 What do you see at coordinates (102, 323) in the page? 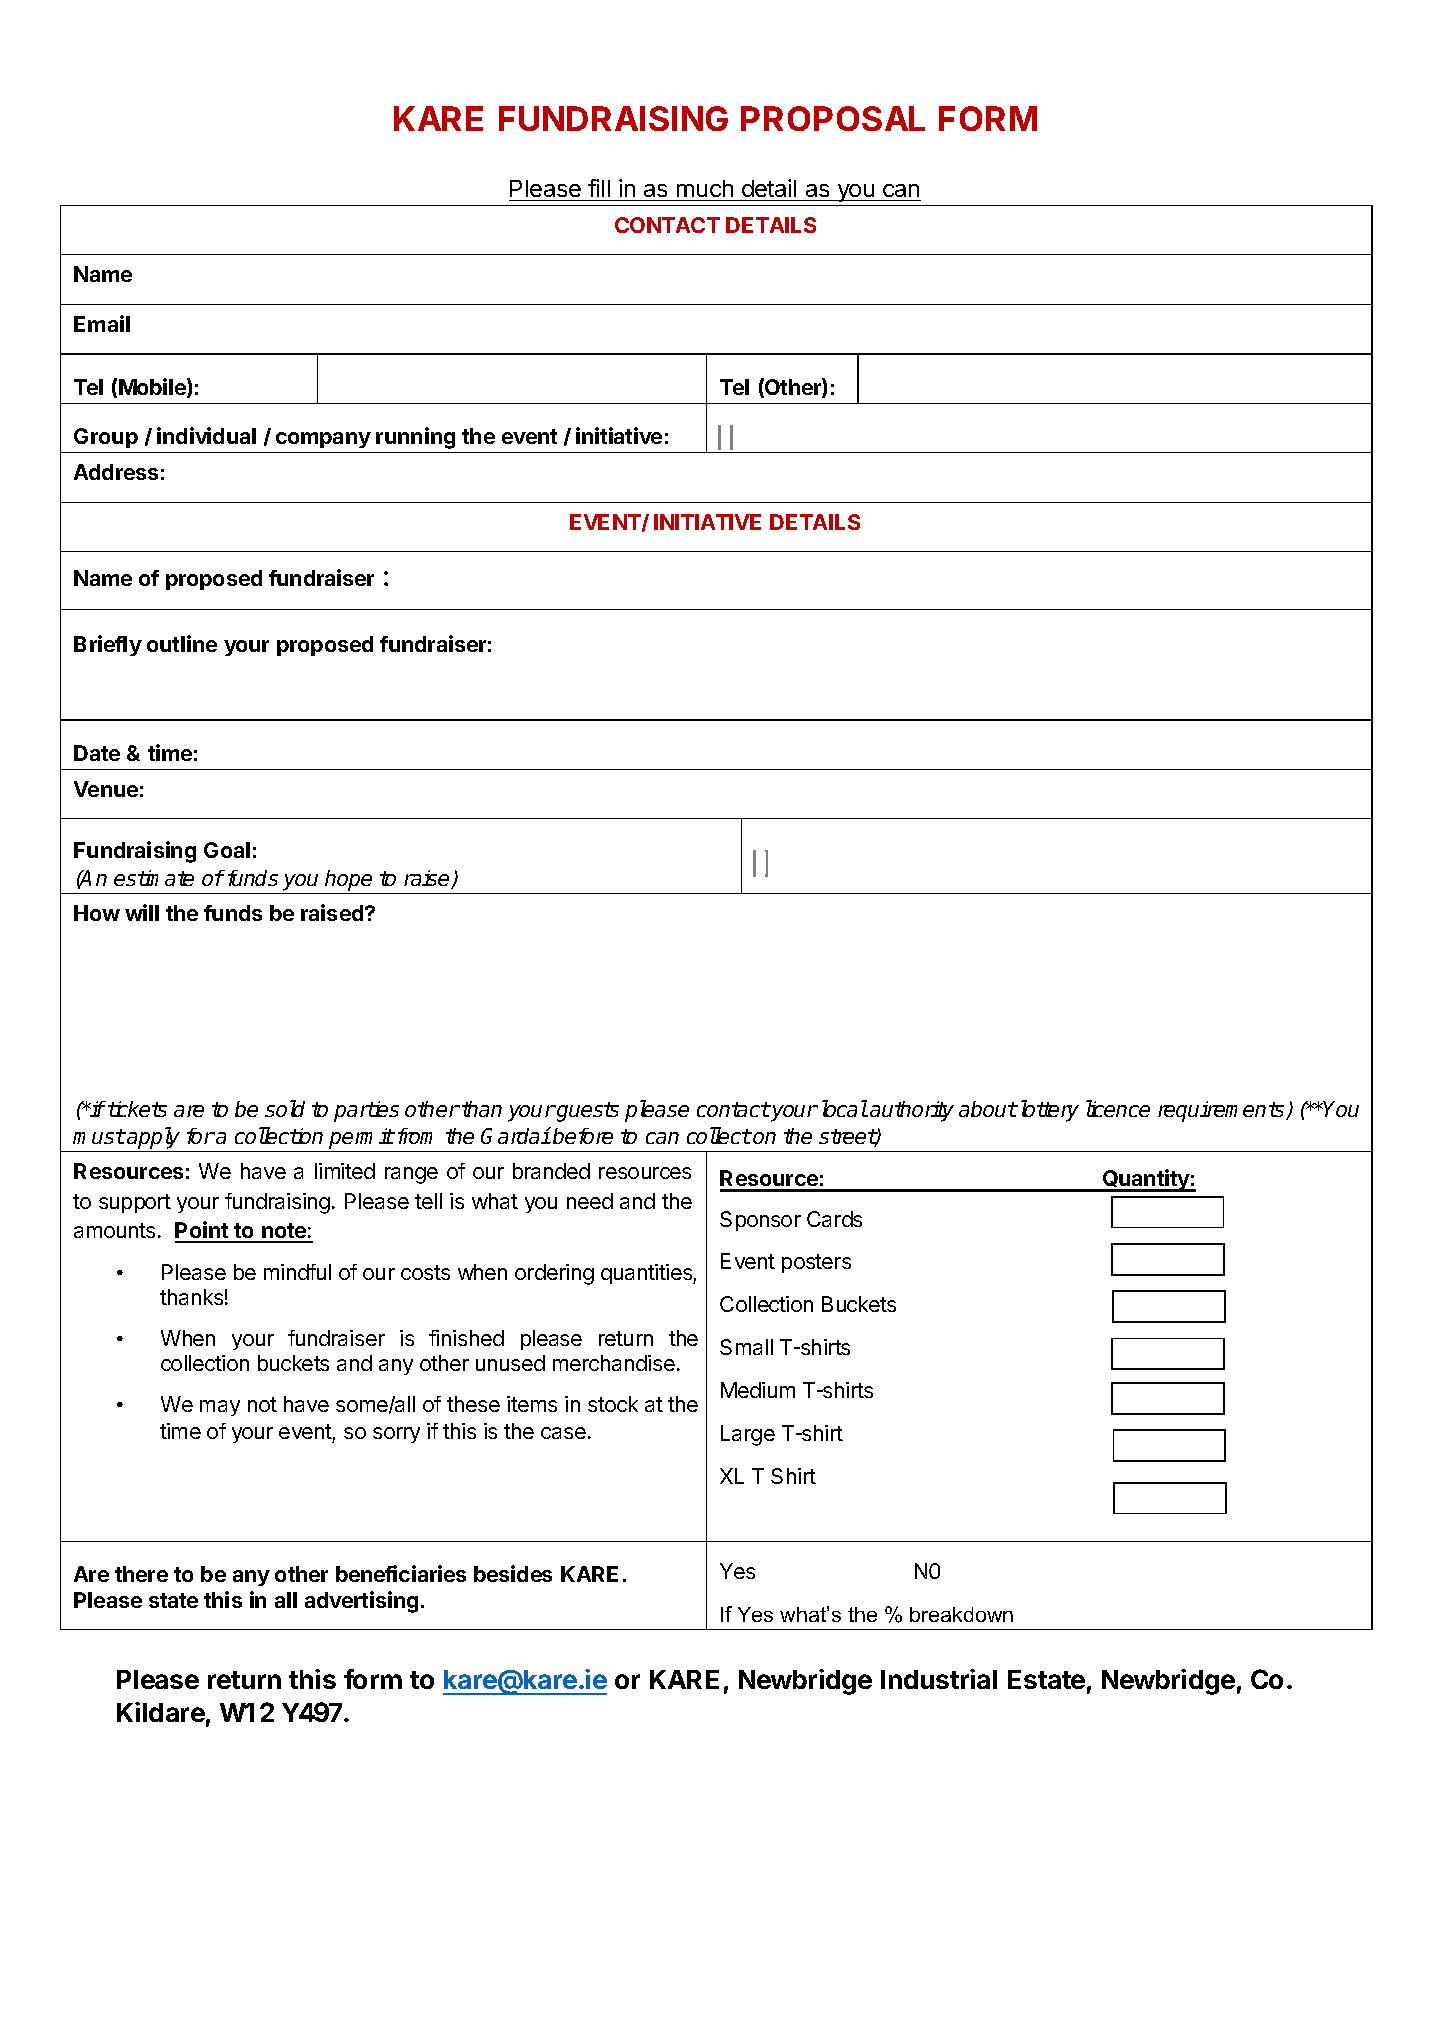
I see `Email` at bounding box center [102, 323].
